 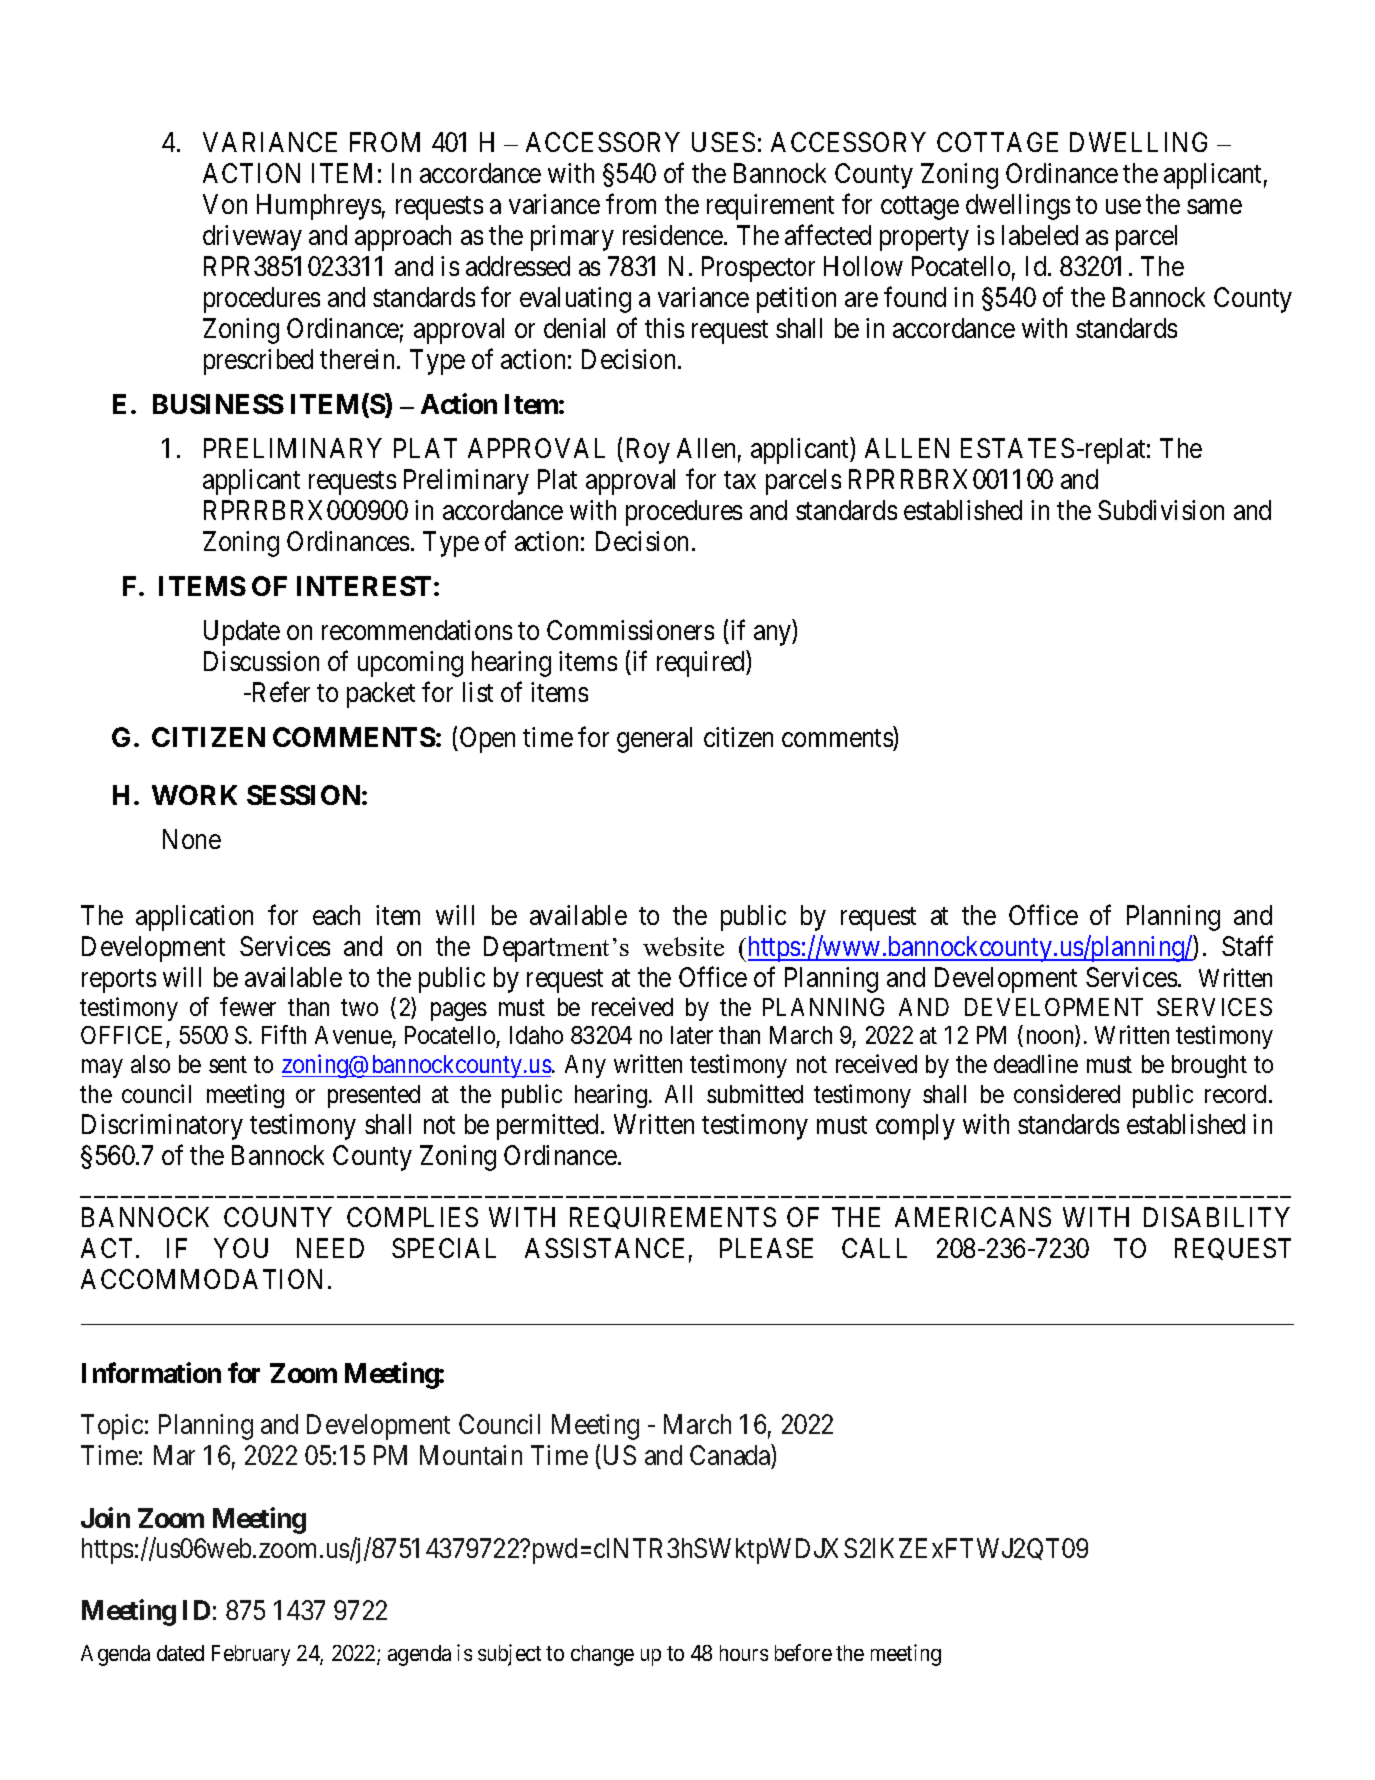 I want to click on DISABILITY, so click(x=1217, y=1217).
